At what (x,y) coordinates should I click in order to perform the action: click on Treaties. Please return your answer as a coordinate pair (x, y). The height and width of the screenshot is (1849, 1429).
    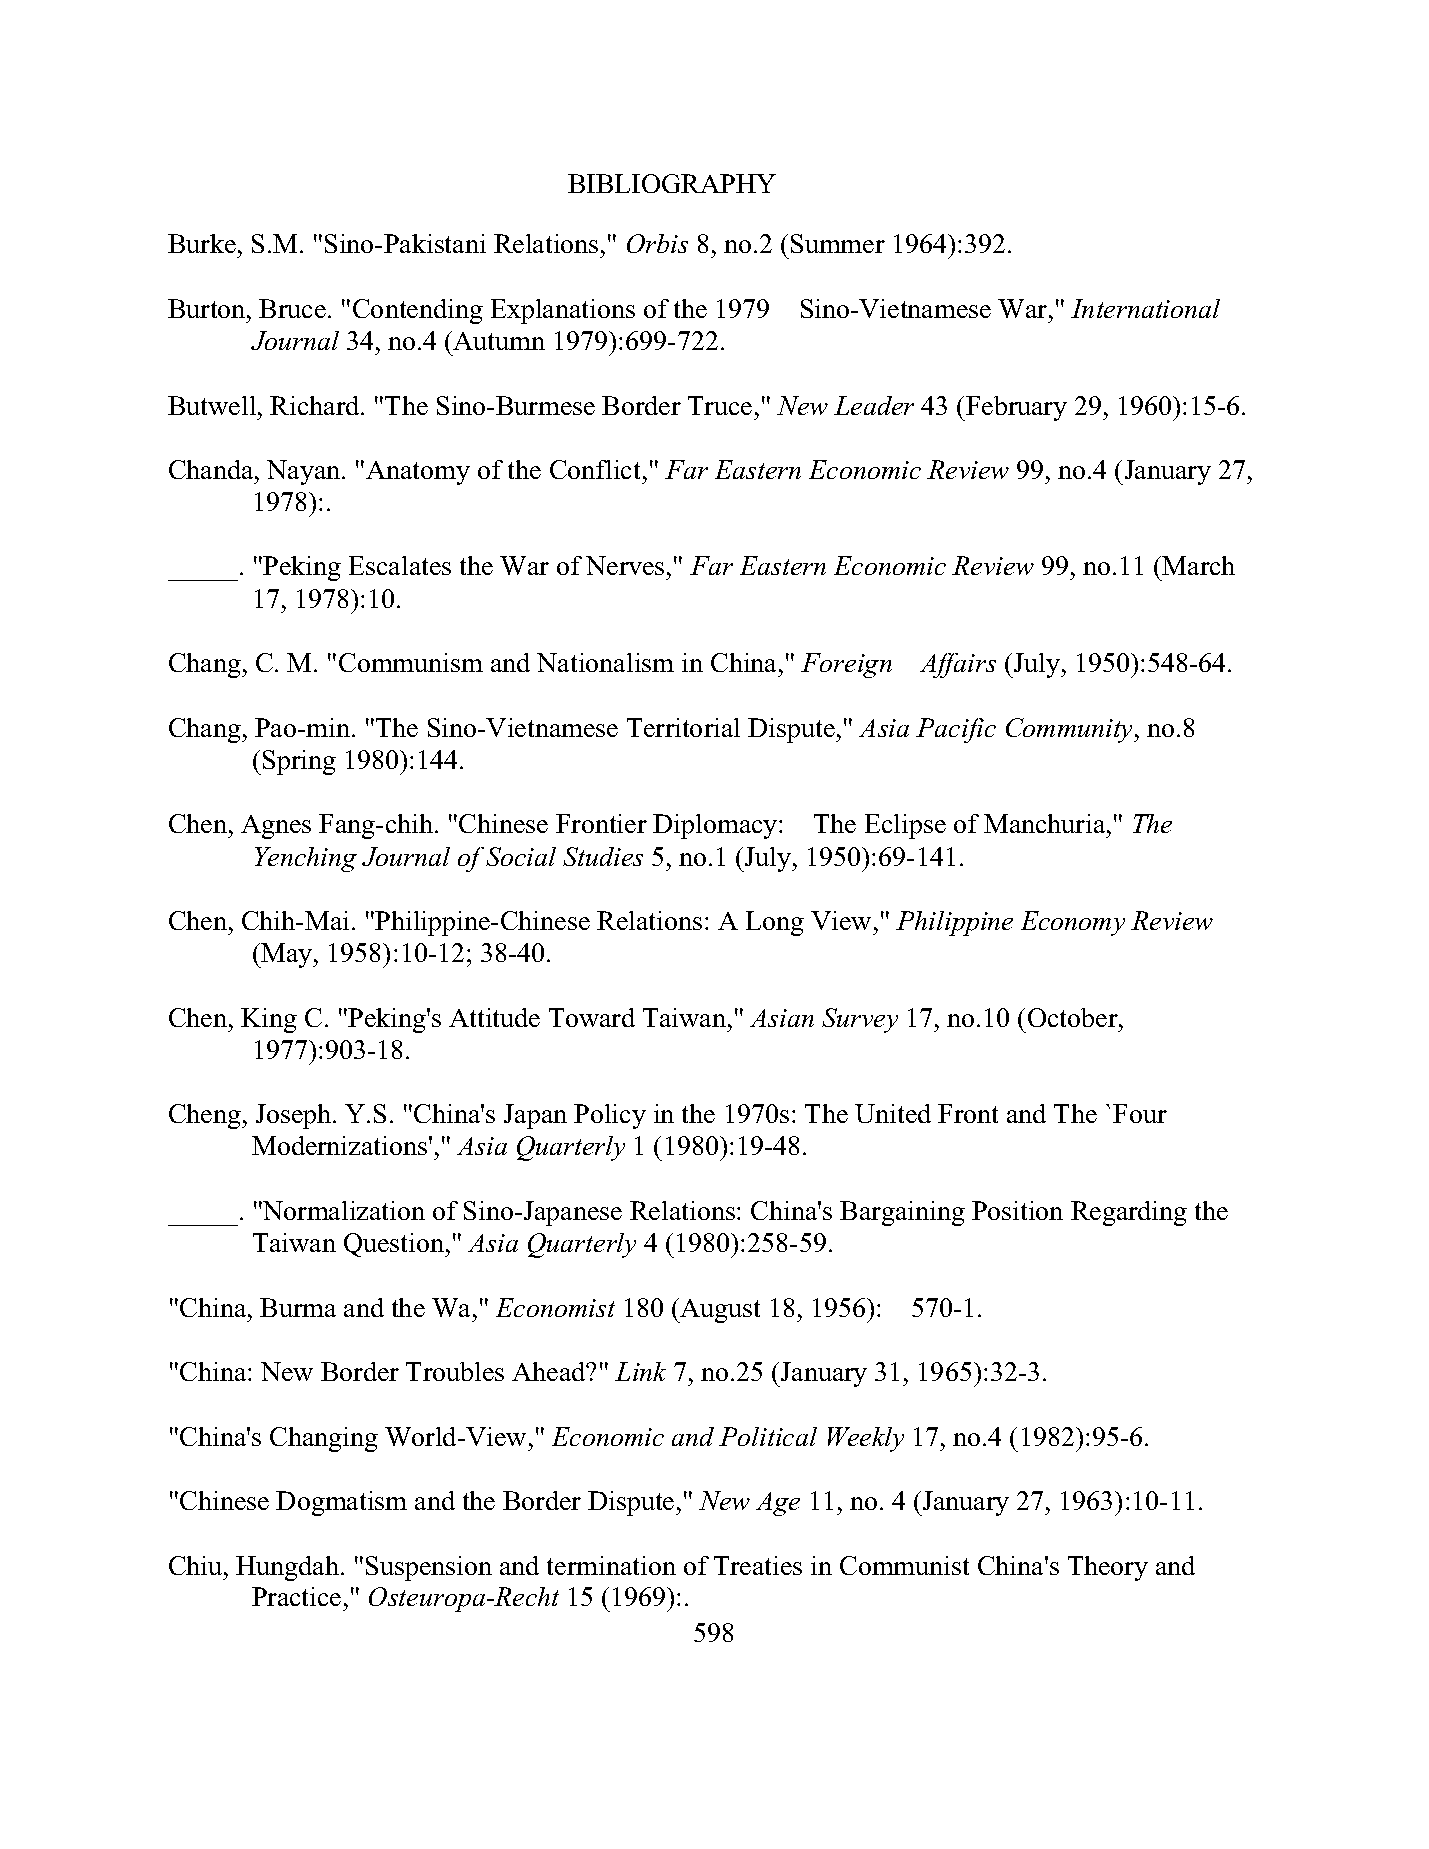
    Looking at the image, I should click on (758, 1565).
